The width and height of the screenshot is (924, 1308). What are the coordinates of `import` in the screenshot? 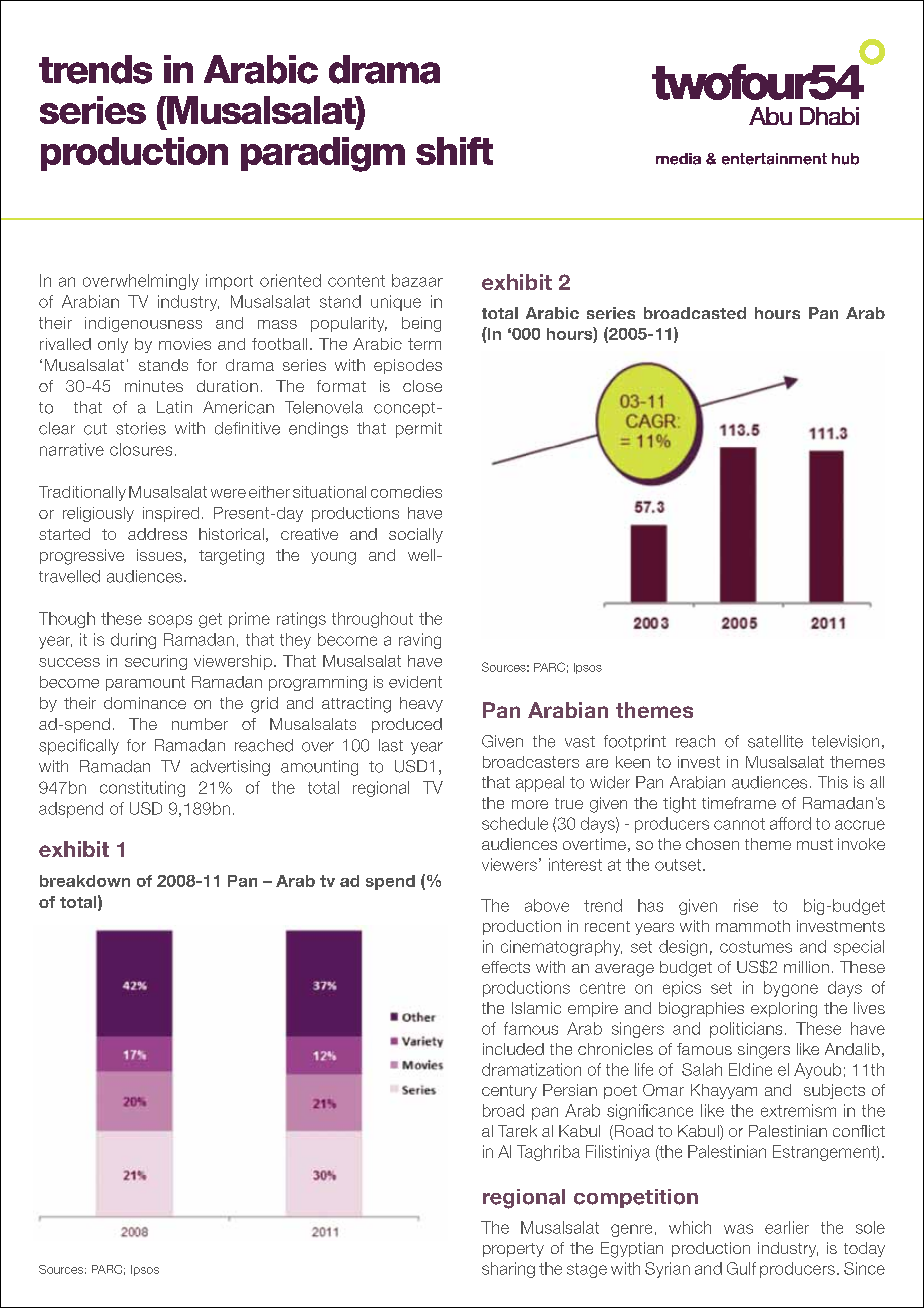 It's located at (229, 282).
